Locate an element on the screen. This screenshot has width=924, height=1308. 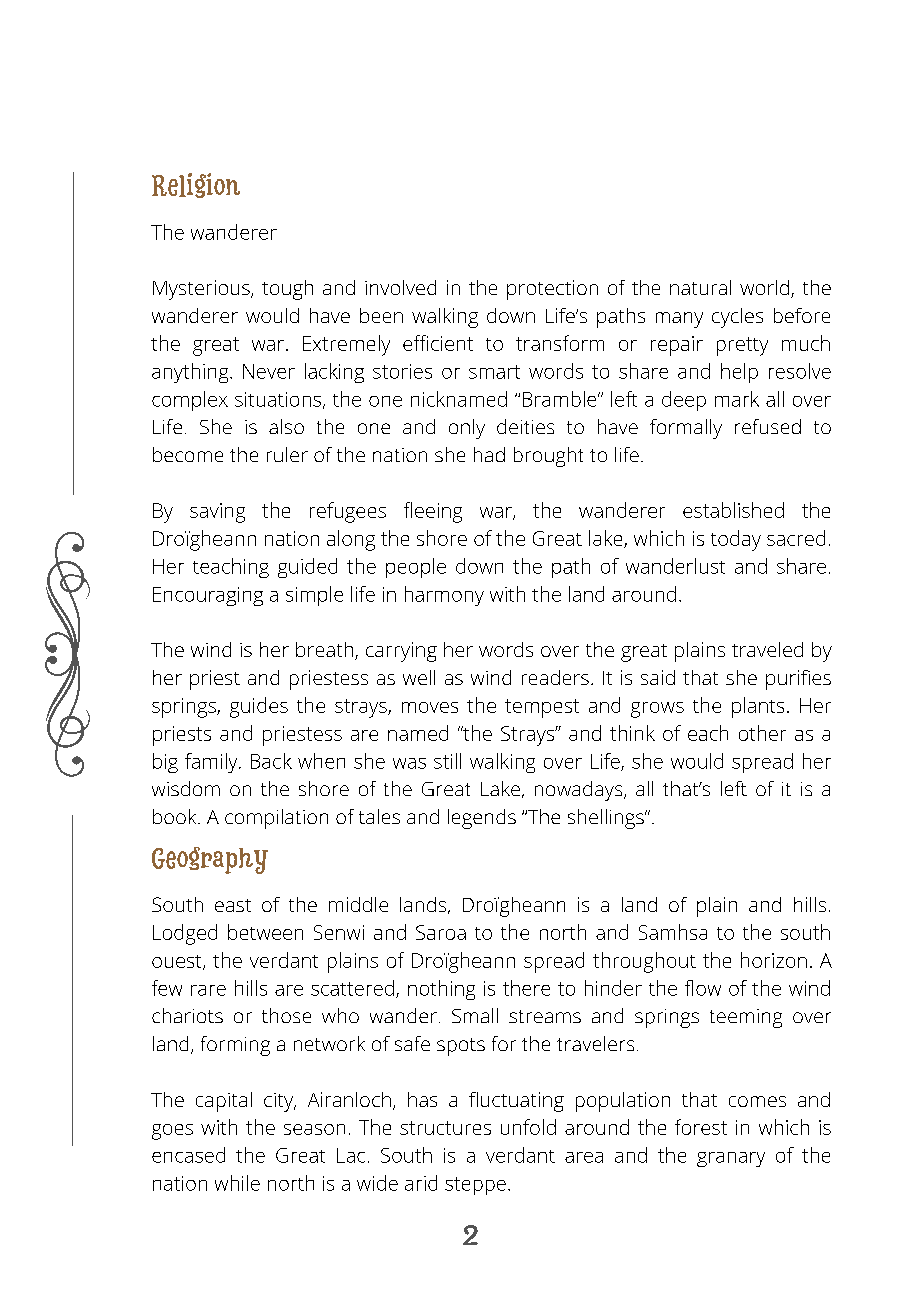
guides is located at coordinates (259, 707).
